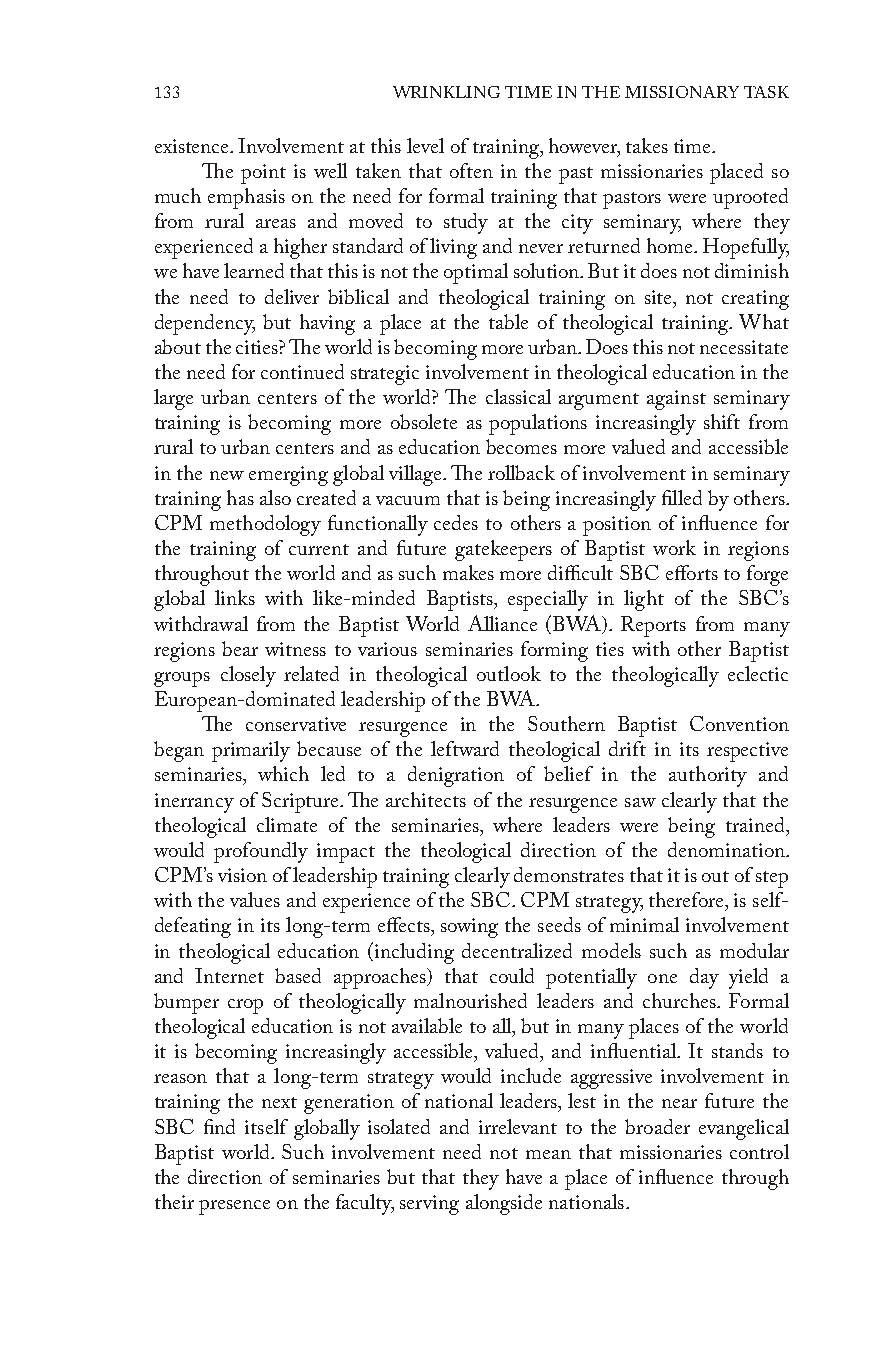  What do you see at coordinates (682, 497) in the document?
I see `filled` at bounding box center [682, 497].
